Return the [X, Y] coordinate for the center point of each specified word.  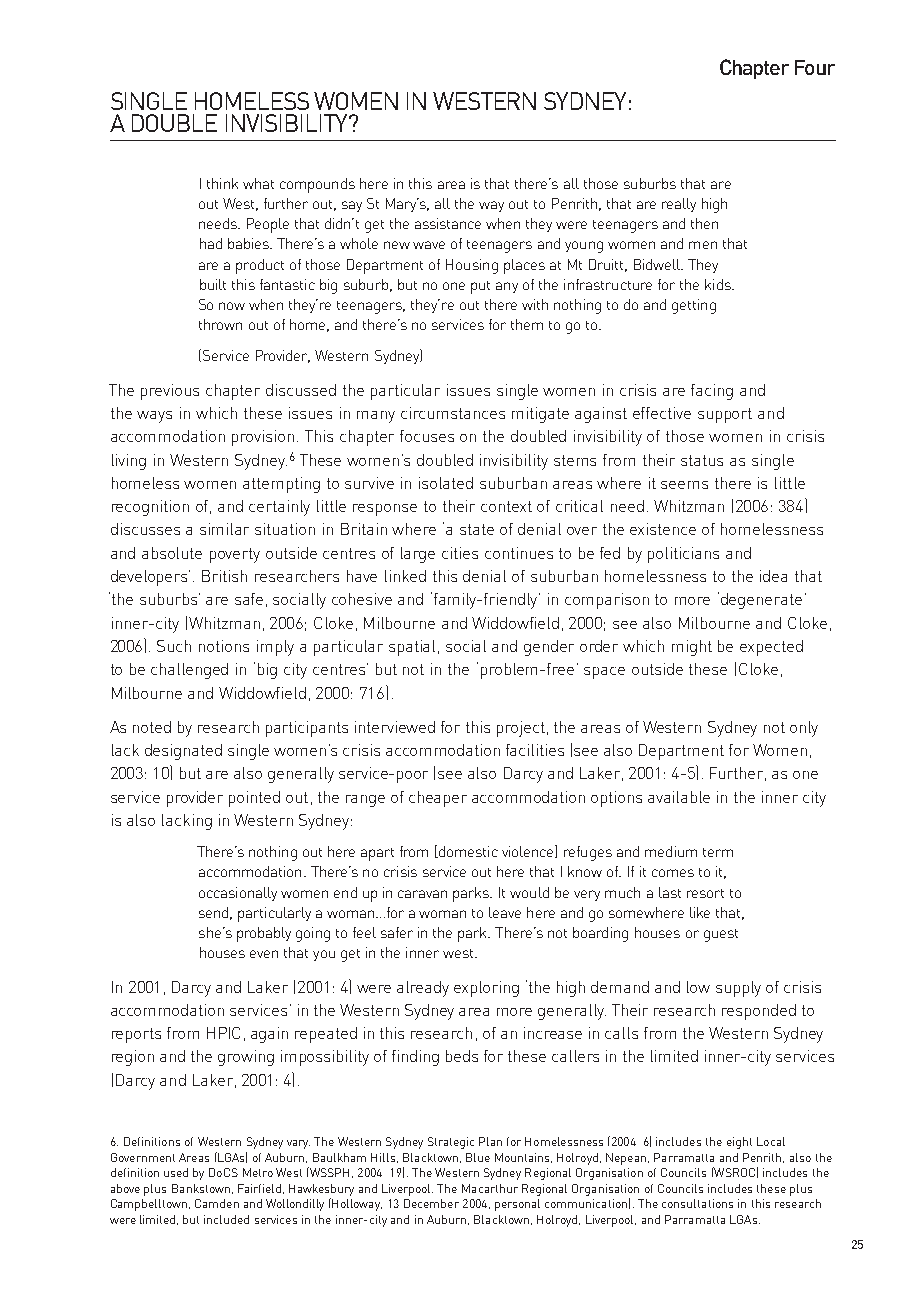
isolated [446, 483]
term [718, 852]
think [222, 183]
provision [263, 438]
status [702, 460]
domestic [467, 852]
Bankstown [201, 1188]
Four [815, 67]
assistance [448, 223]
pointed [254, 799]
